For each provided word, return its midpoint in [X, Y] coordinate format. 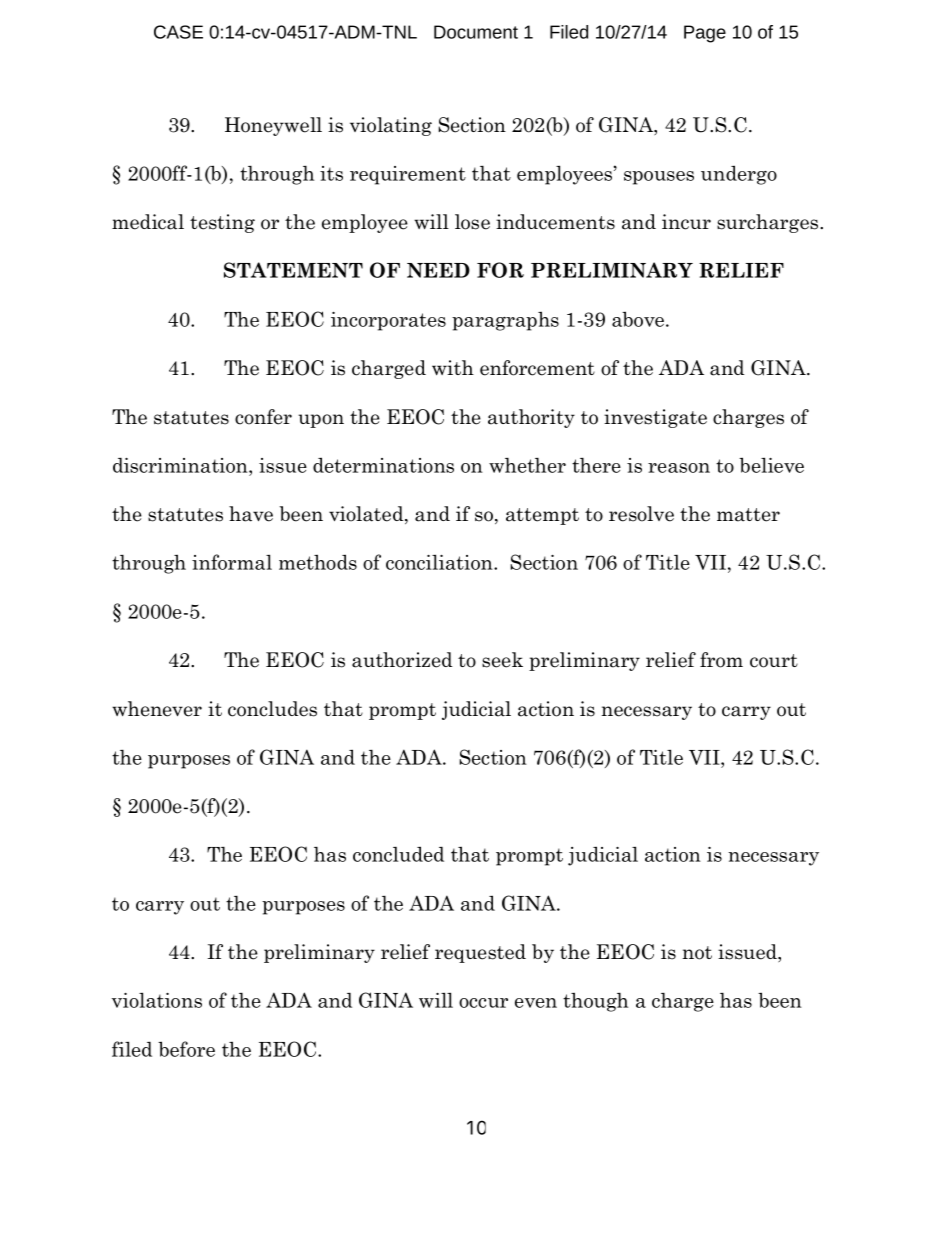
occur [483, 1003]
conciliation [440, 562]
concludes [272, 709]
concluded [398, 854]
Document [476, 32]
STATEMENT [293, 270]
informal [232, 562]
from [721, 660]
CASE [178, 32]
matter [748, 515]
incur [686, 222]
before [186, 1049]
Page [705, 34]
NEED [438, 270]
